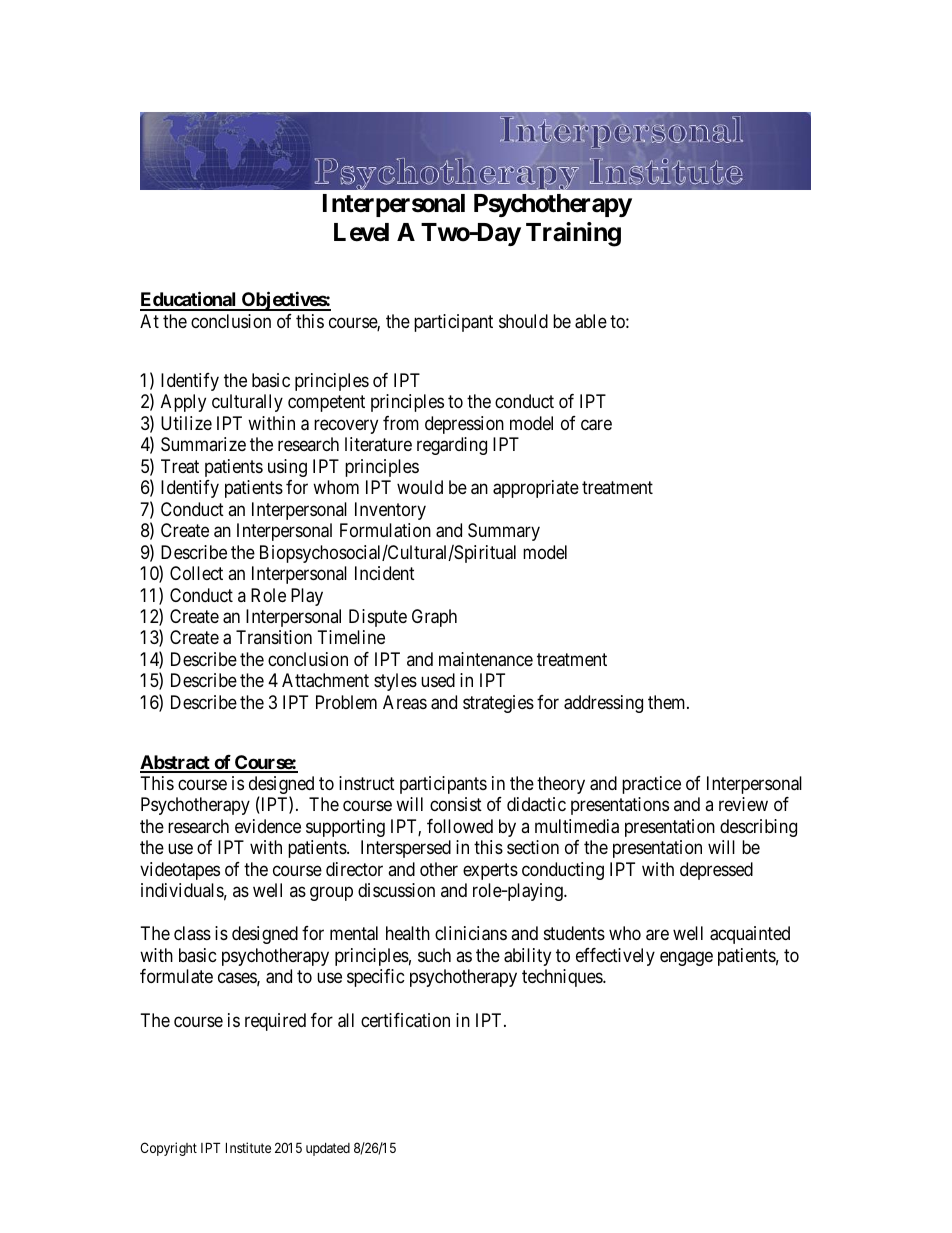  Describe the element at coordinates (668, 702) in the screenshot. I see `them` at that location.
